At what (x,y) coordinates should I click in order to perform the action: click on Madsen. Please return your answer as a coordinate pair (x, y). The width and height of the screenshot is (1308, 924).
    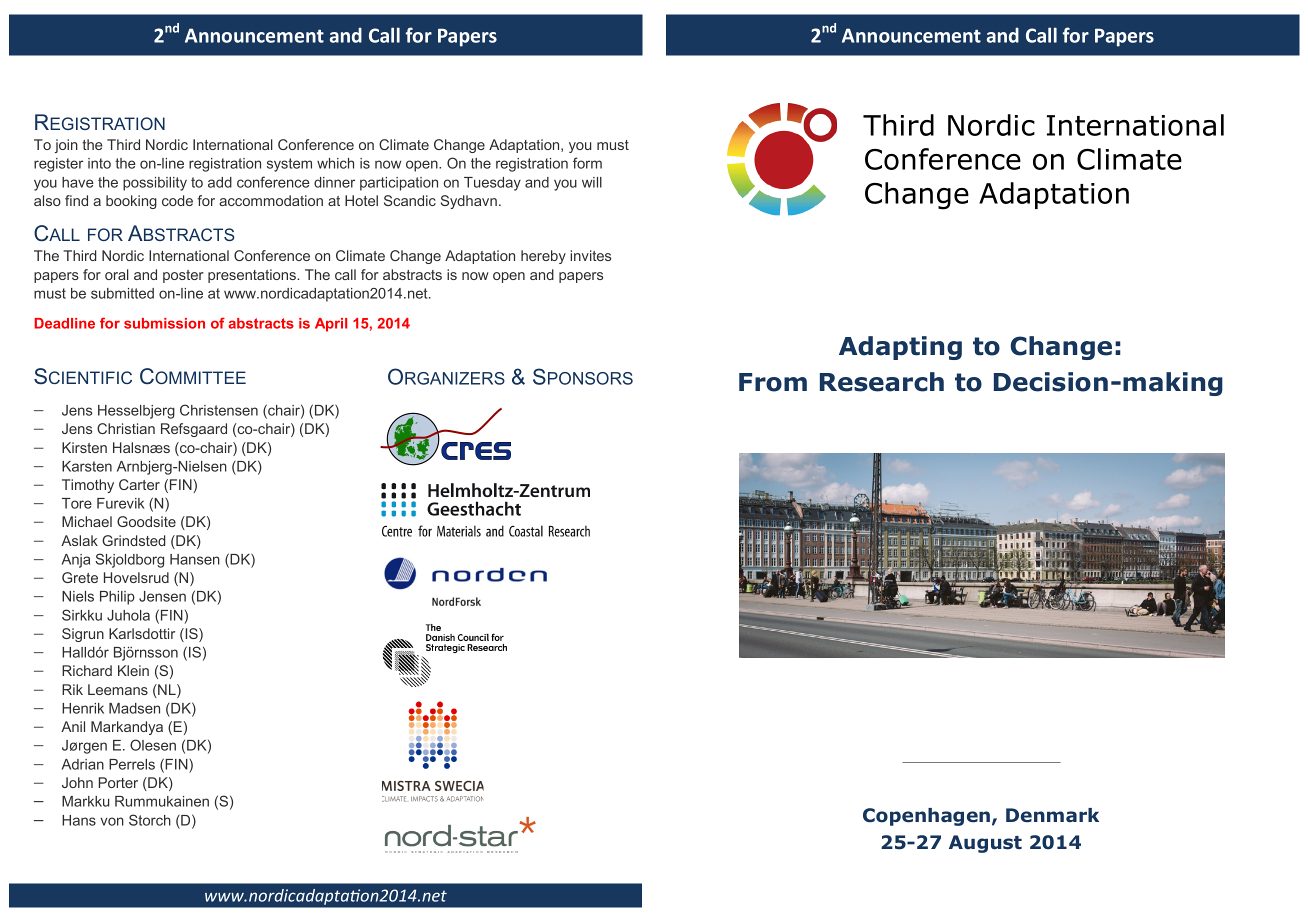
    Looking at the image, I should click on (134, 708).
